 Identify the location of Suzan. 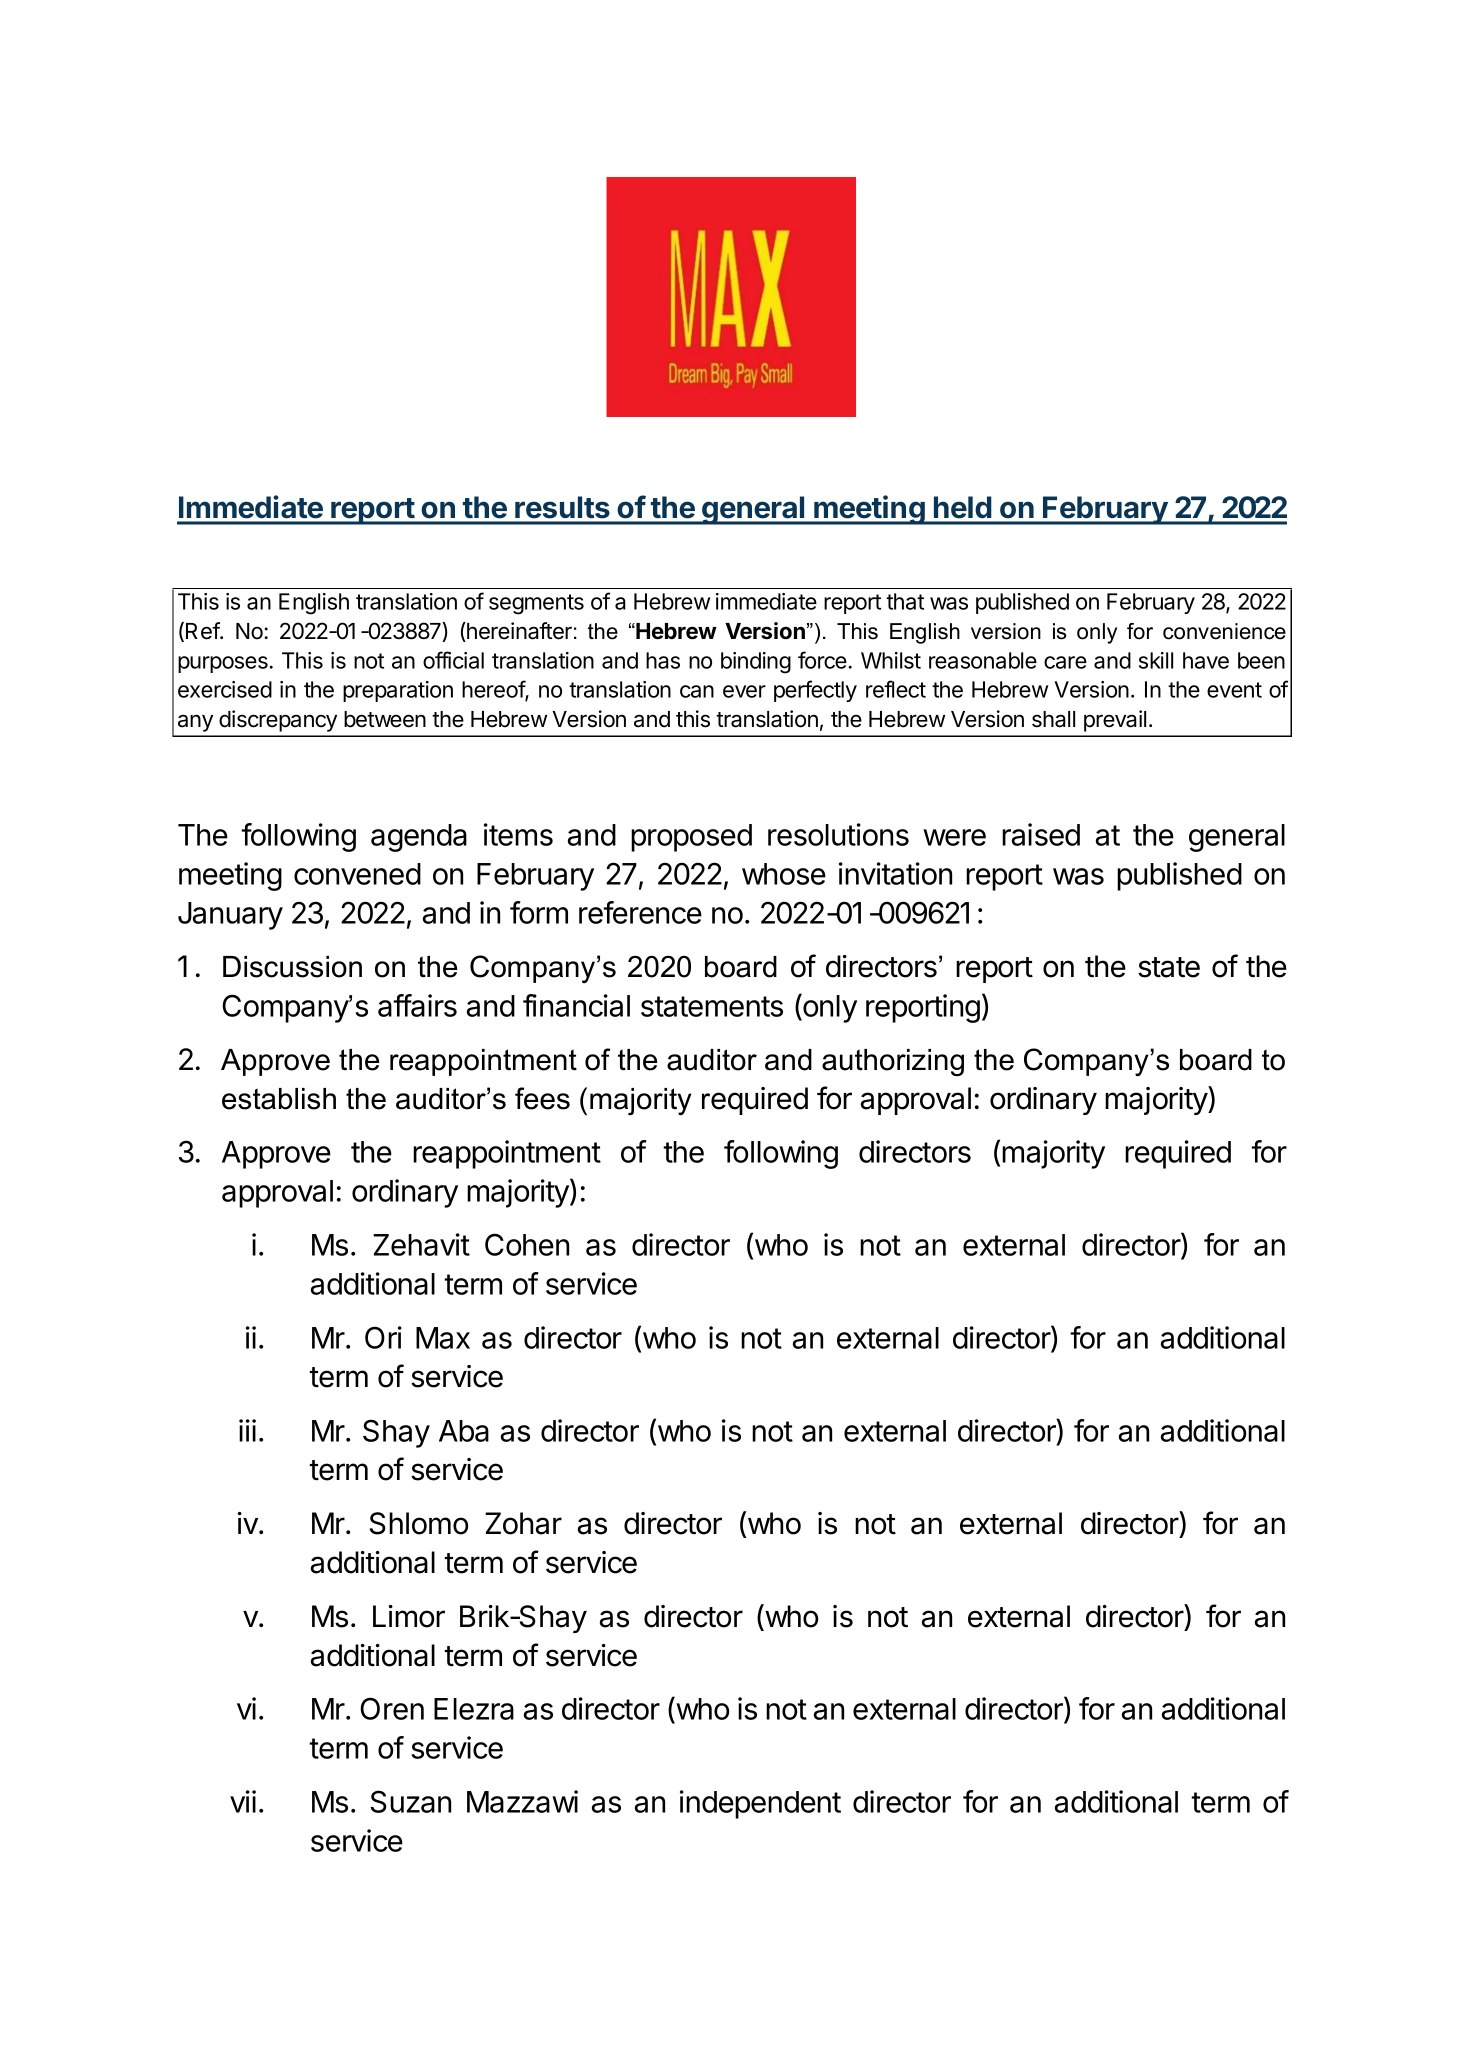
(410, 1801).
